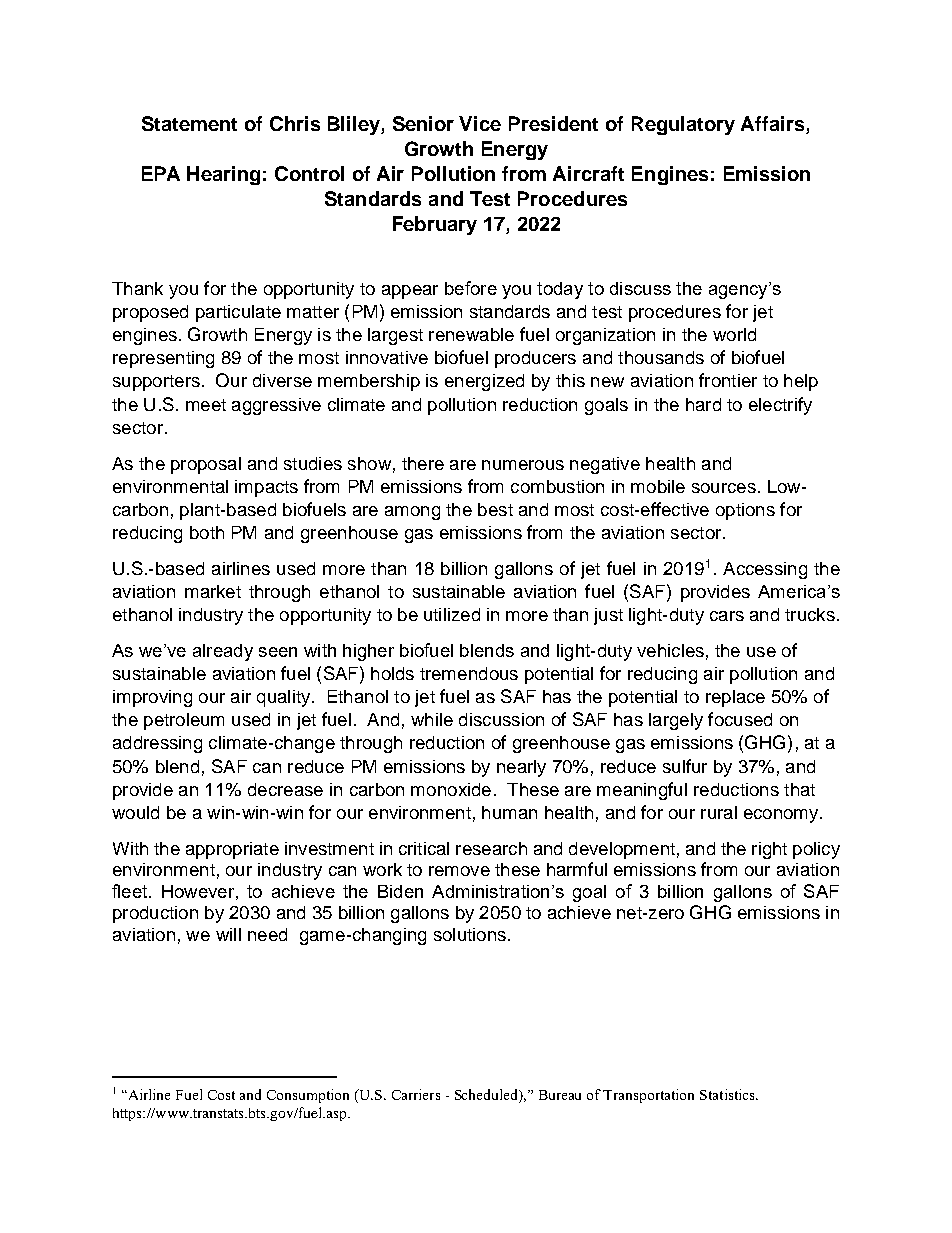  Describe the element at coordinates (157, 744) in the image. I see `addressing` at that location.
